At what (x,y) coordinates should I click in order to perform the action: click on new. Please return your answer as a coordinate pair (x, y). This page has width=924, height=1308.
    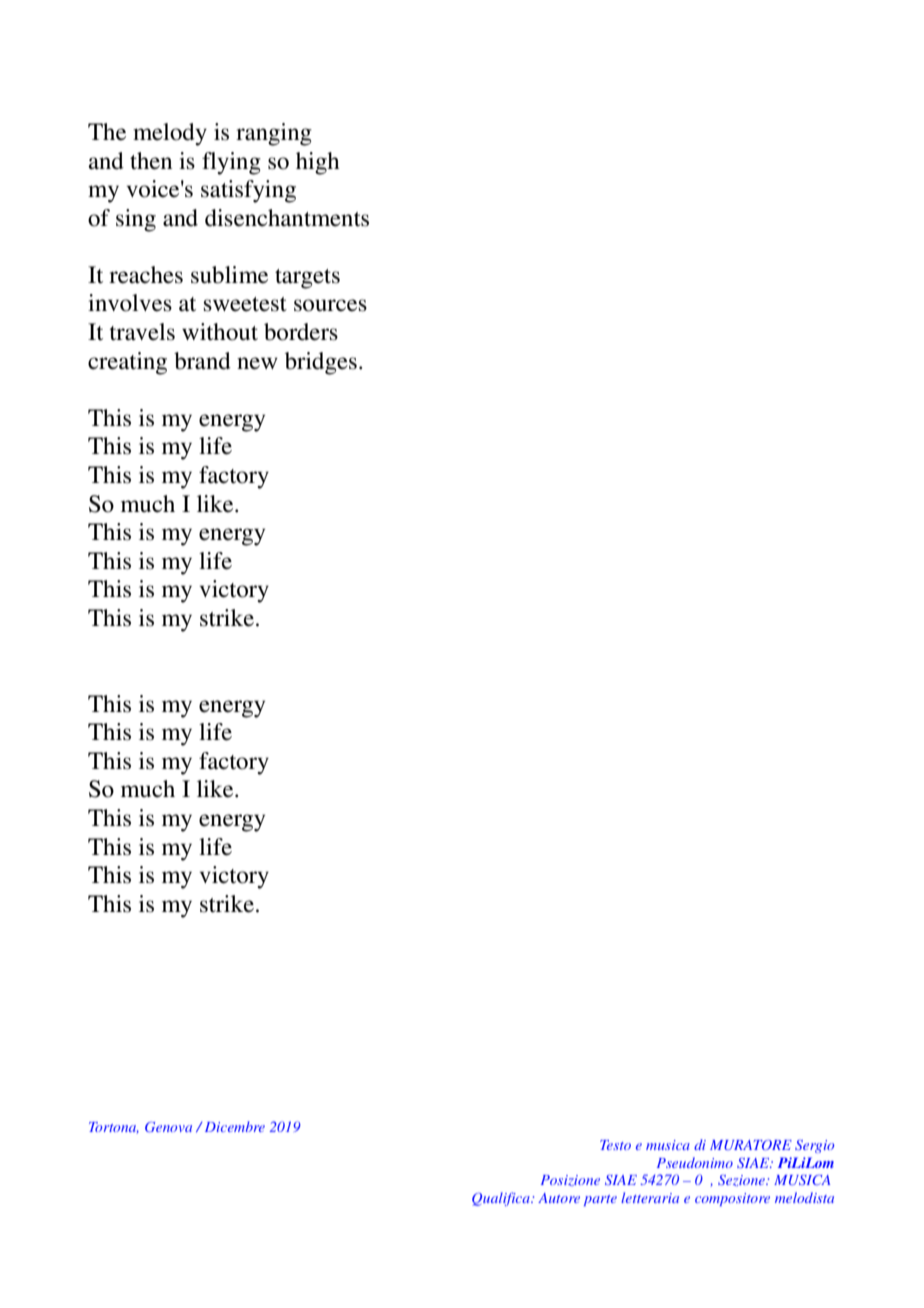
    Looking at the image, I should click on (257, 363).
